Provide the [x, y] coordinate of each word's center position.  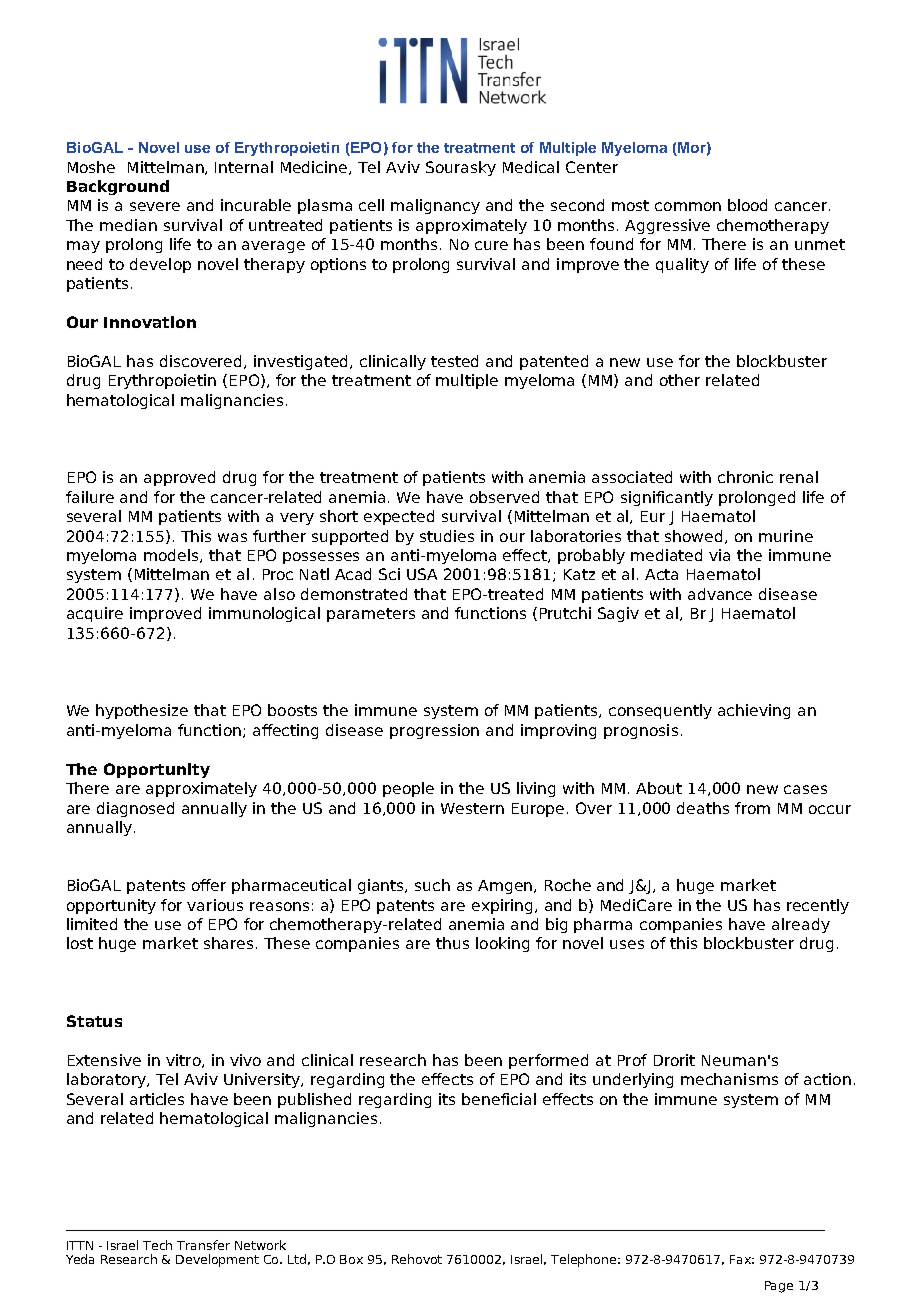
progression [434, 731]
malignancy [435, 206]
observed [504, 497]
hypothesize [142, 711]
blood [747, 205]
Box [351, 1259]
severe [155, 206]
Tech [157, 1245]
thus [452, 943]
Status [94, 1021]
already [801, 925]
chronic [745, 477]
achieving [754, 711]
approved [179, 478]
